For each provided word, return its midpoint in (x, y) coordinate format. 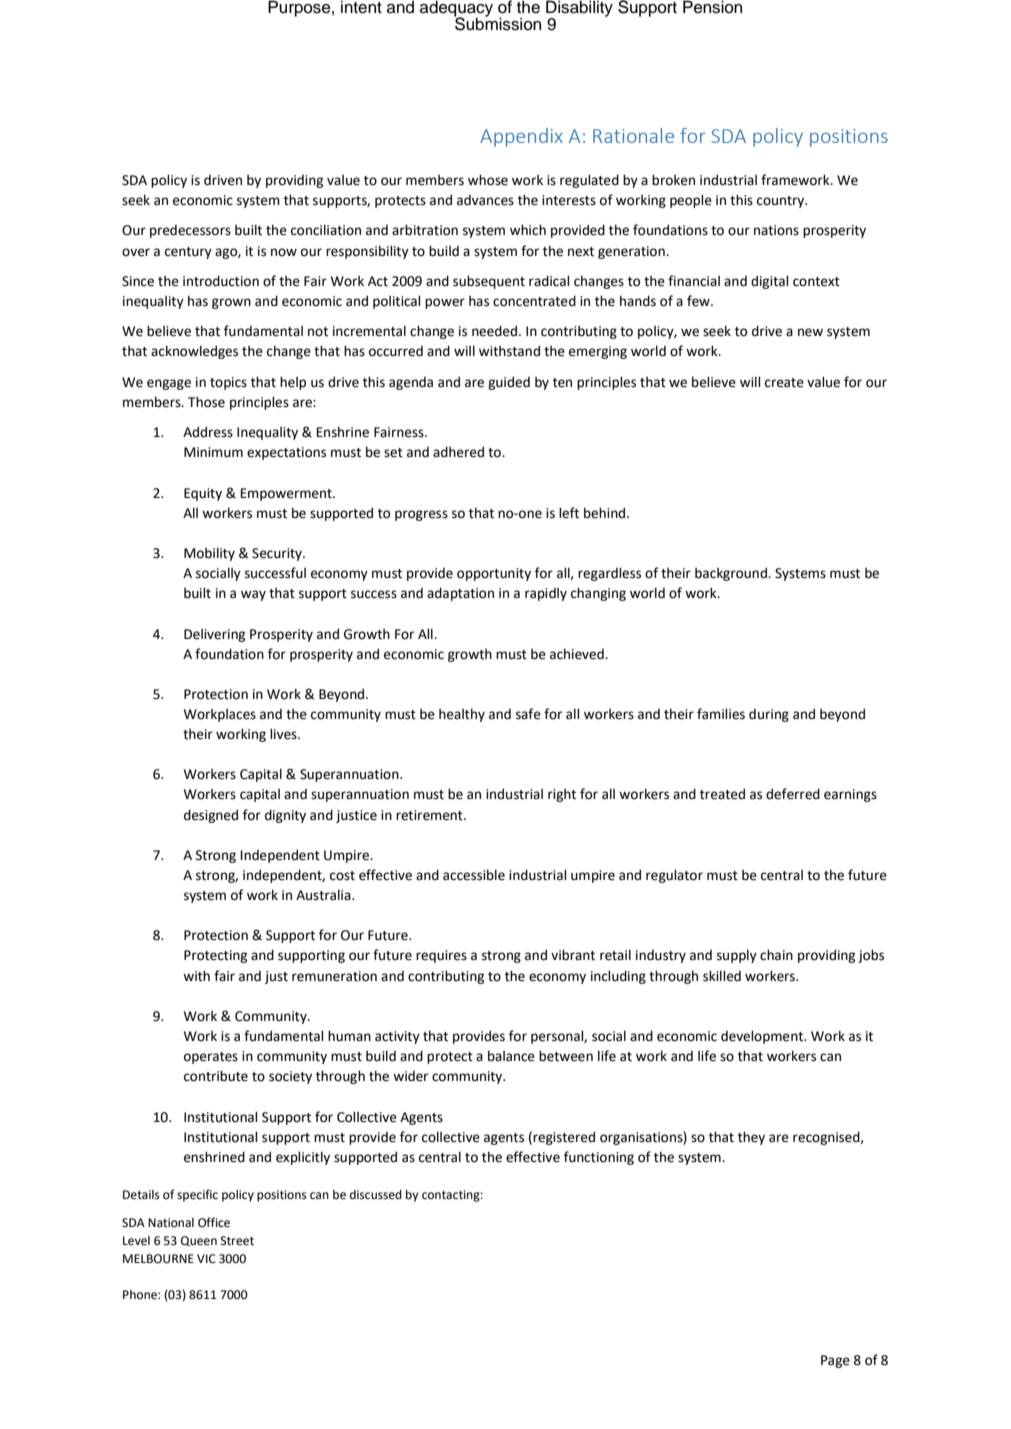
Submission (497, 23)
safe (528, 714)
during (769, 715)
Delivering (214, 635)
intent (361, 7)
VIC (206, 1259)
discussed (376, 1195)
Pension (712, 7)
